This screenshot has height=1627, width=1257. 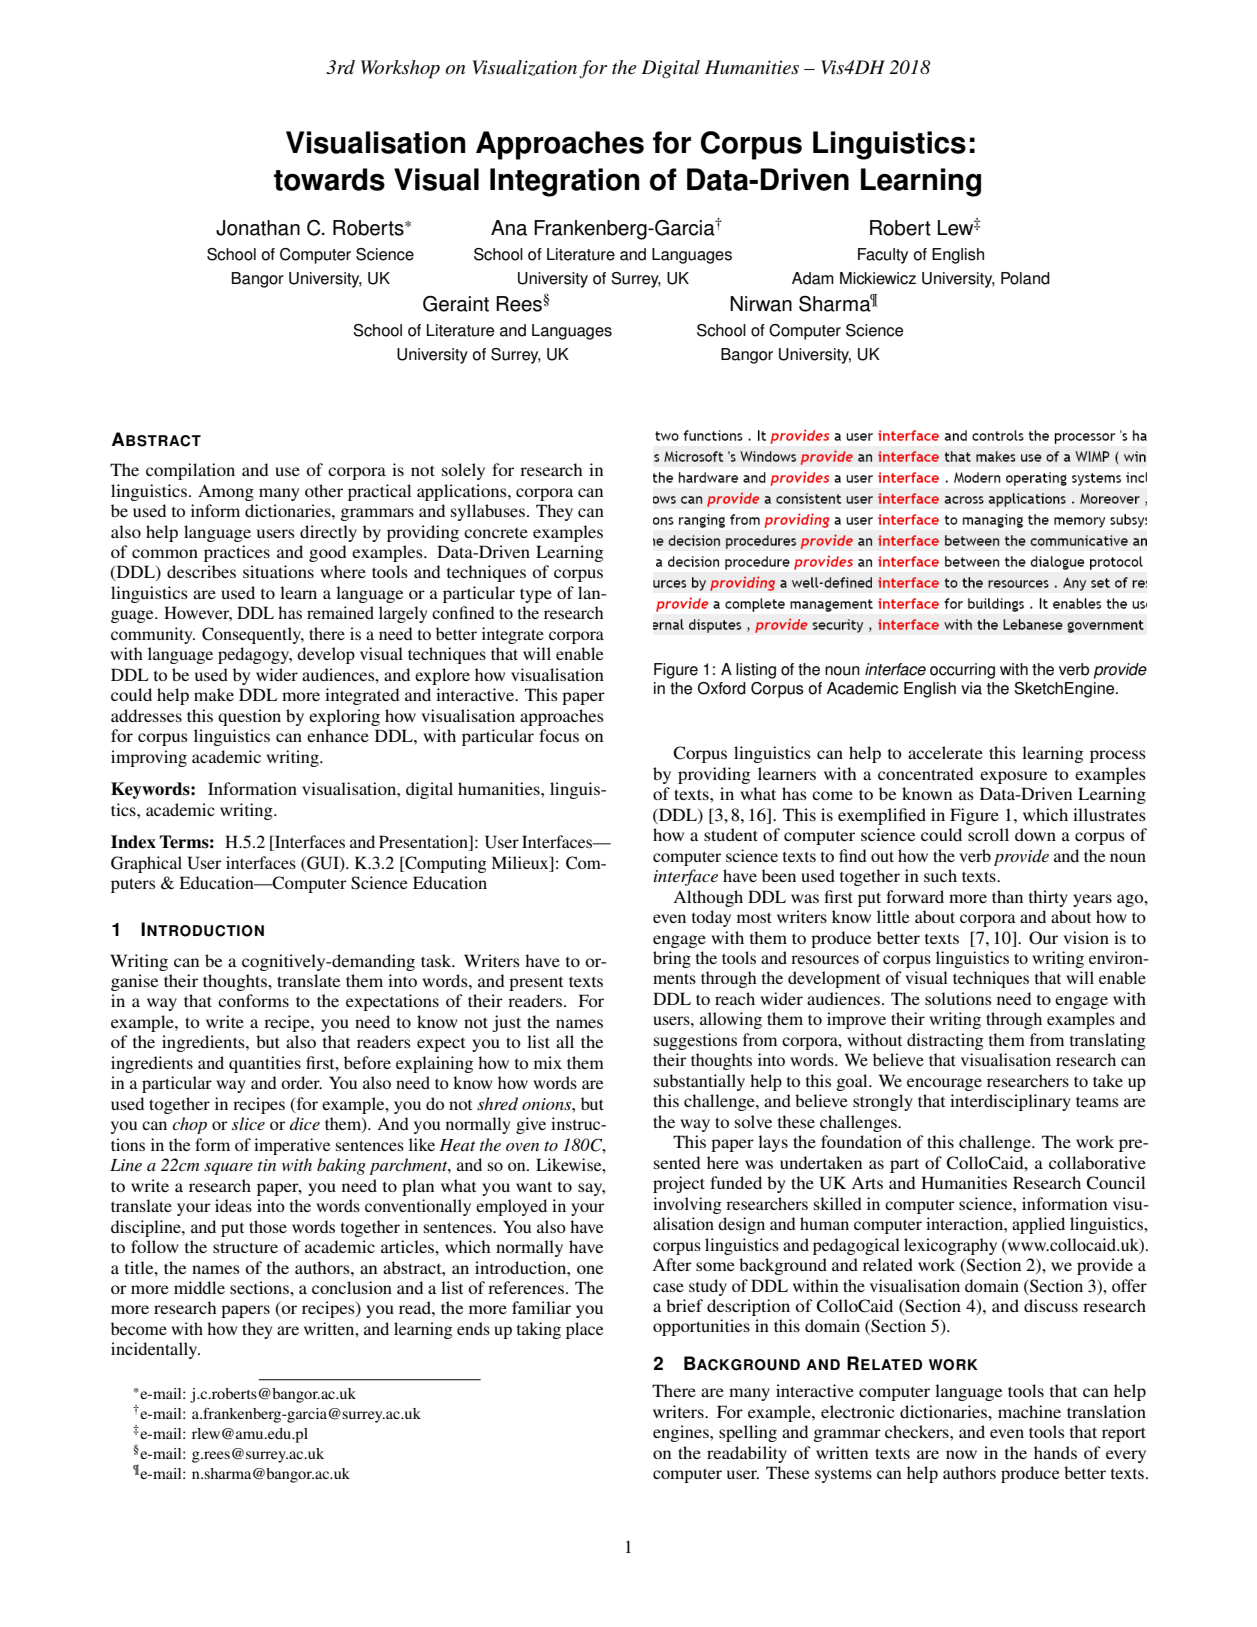 I want to click on project, so click(x=679, y=1184).
